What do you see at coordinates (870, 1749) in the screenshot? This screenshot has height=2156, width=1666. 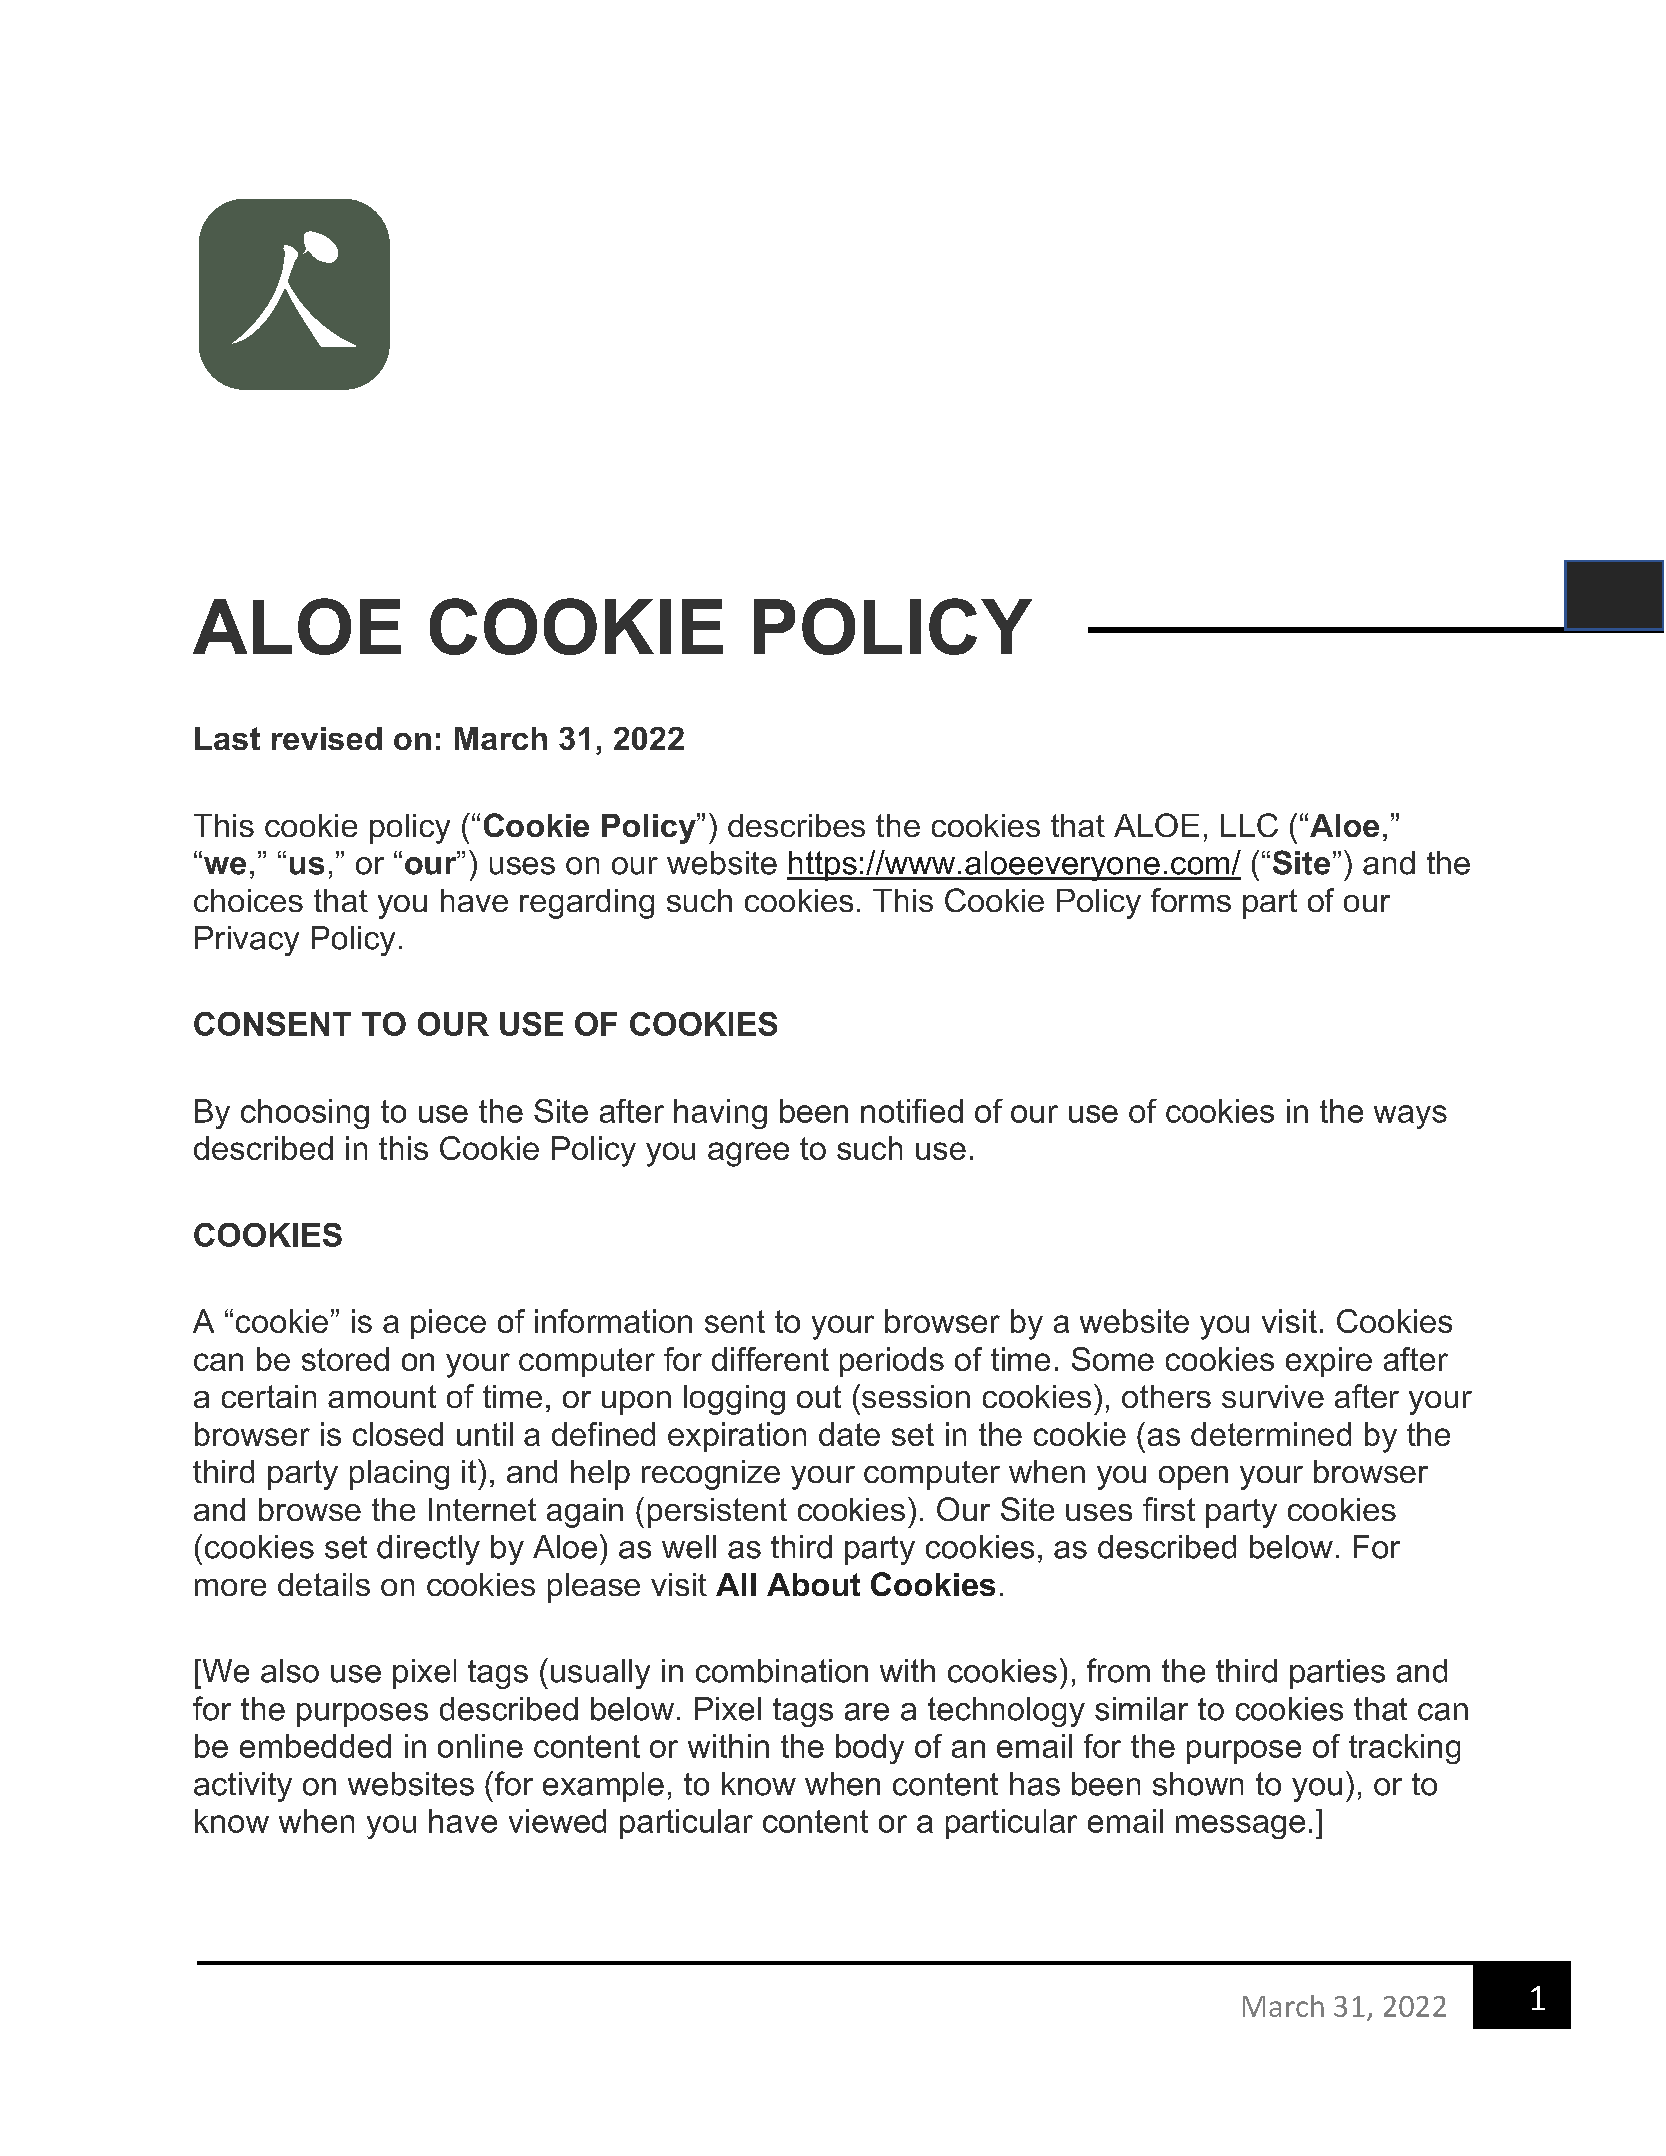 I see `body` at bounding box center [870, 1749].
